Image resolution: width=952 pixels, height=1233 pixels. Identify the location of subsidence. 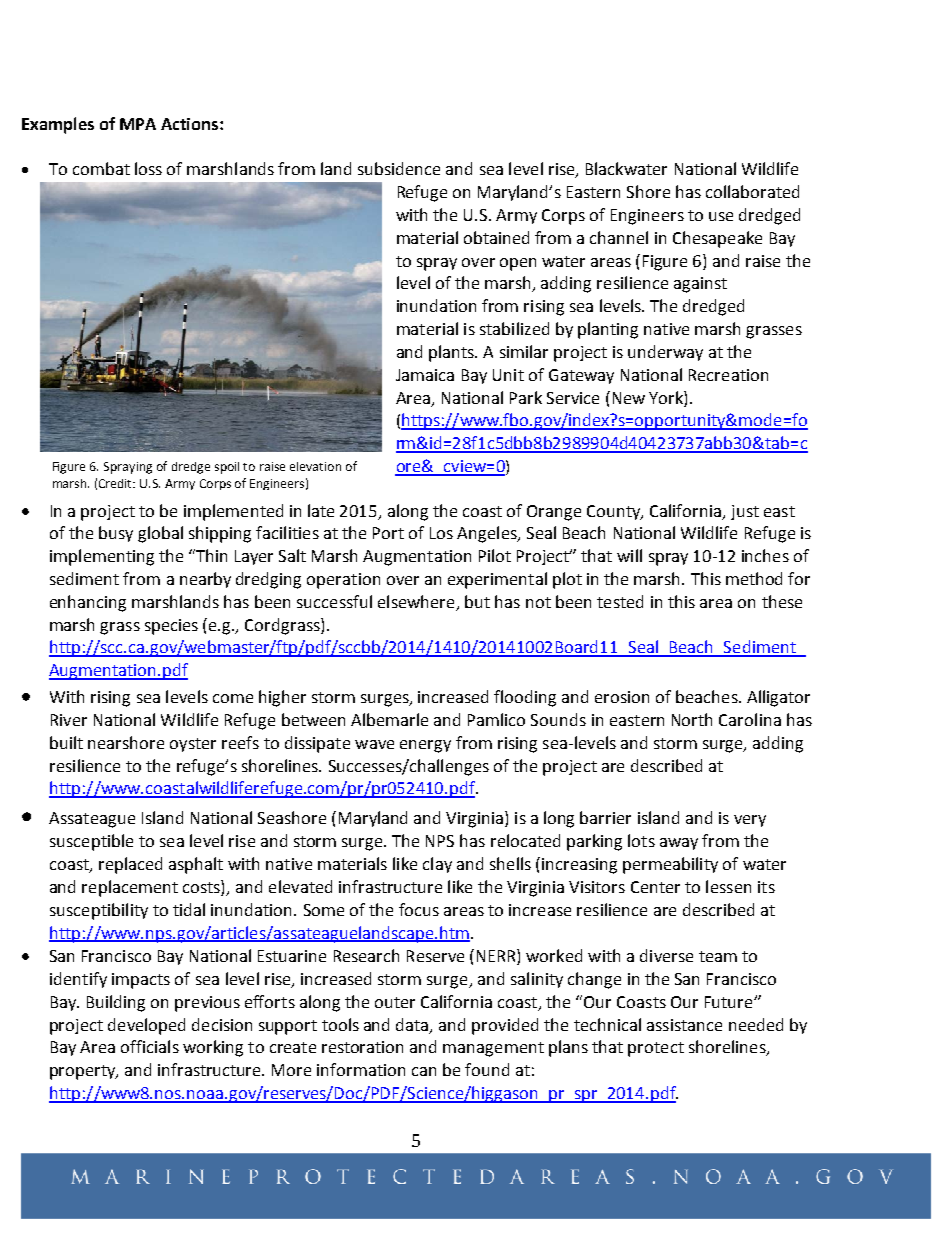
(399, 168).
